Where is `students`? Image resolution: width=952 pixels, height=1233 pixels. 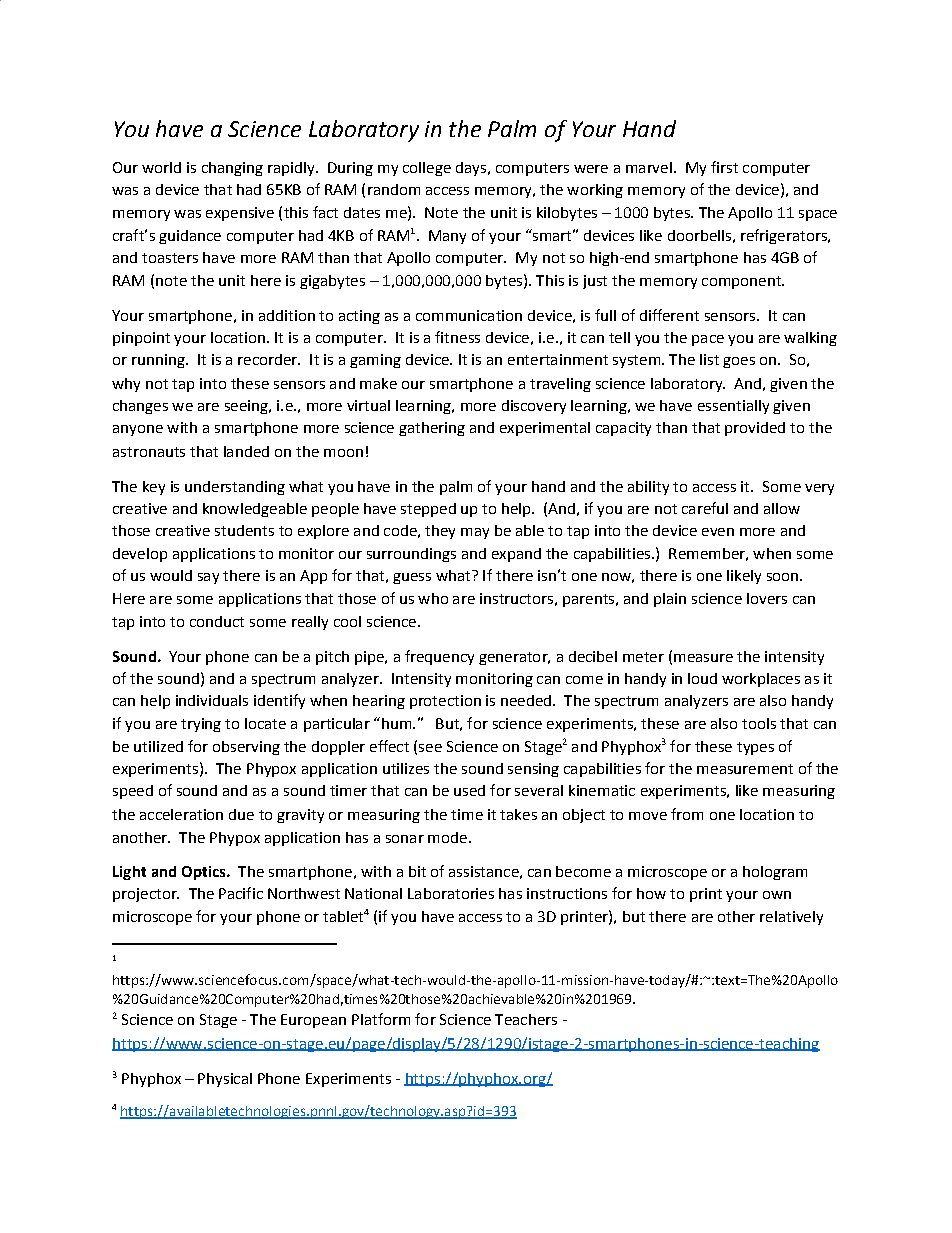
students is located at coordinates (244, 530).
